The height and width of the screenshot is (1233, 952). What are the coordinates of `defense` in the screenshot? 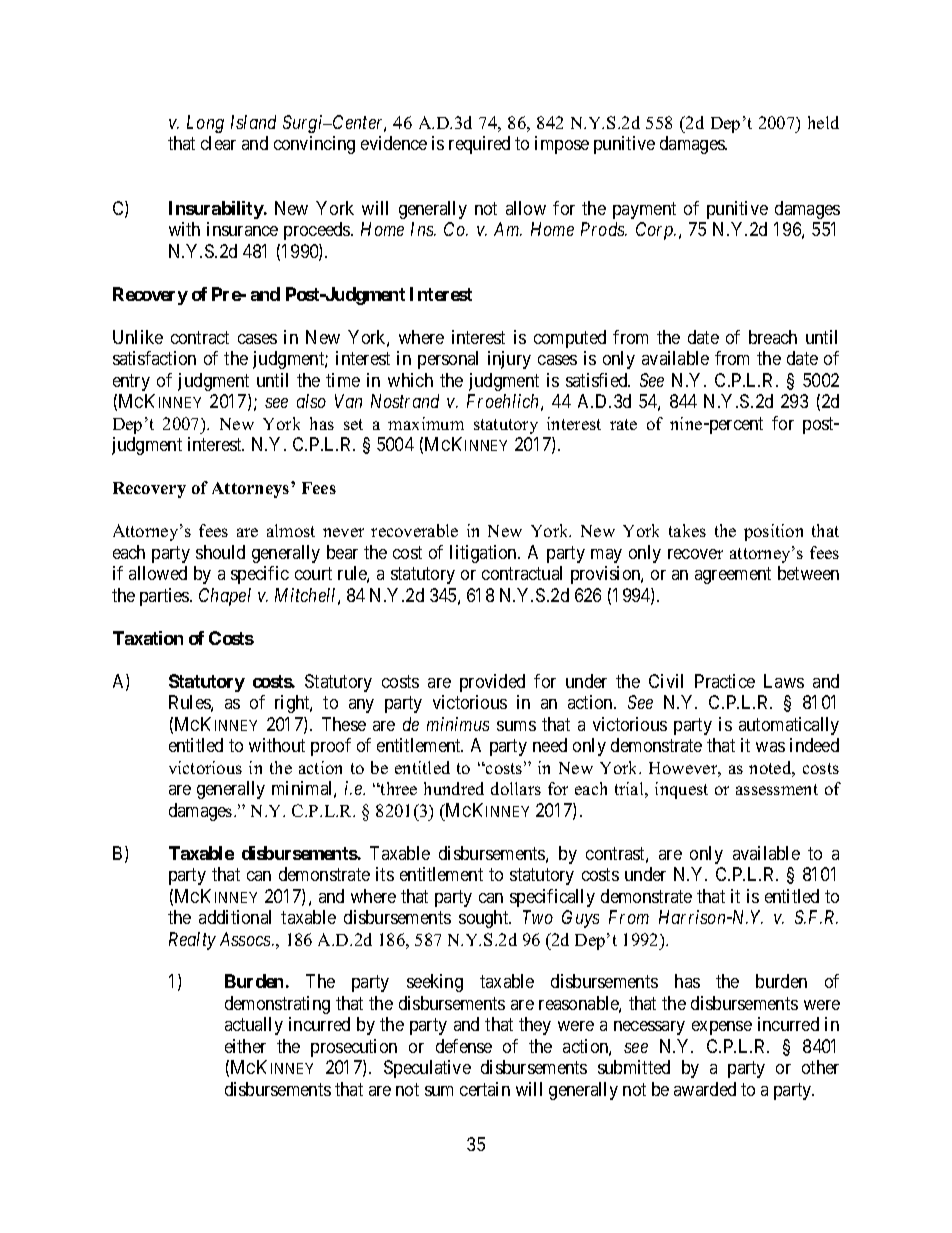 It's located at (464, 1046).
